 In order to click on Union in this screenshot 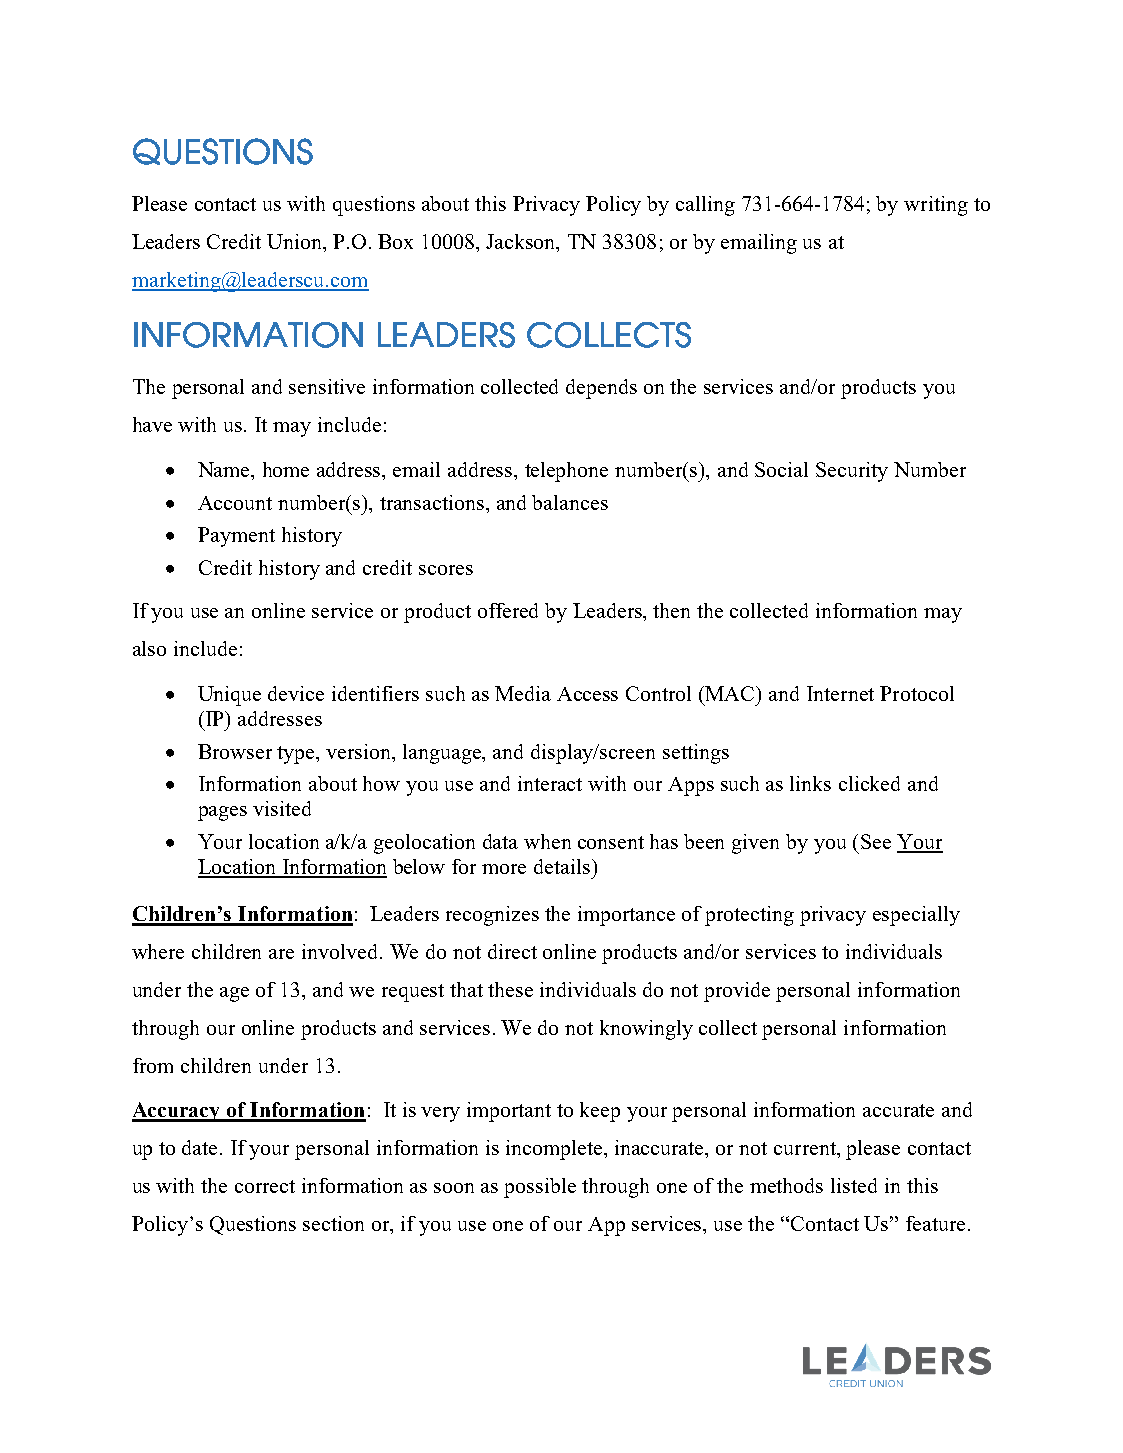, I will do `click(296, 243)`.
